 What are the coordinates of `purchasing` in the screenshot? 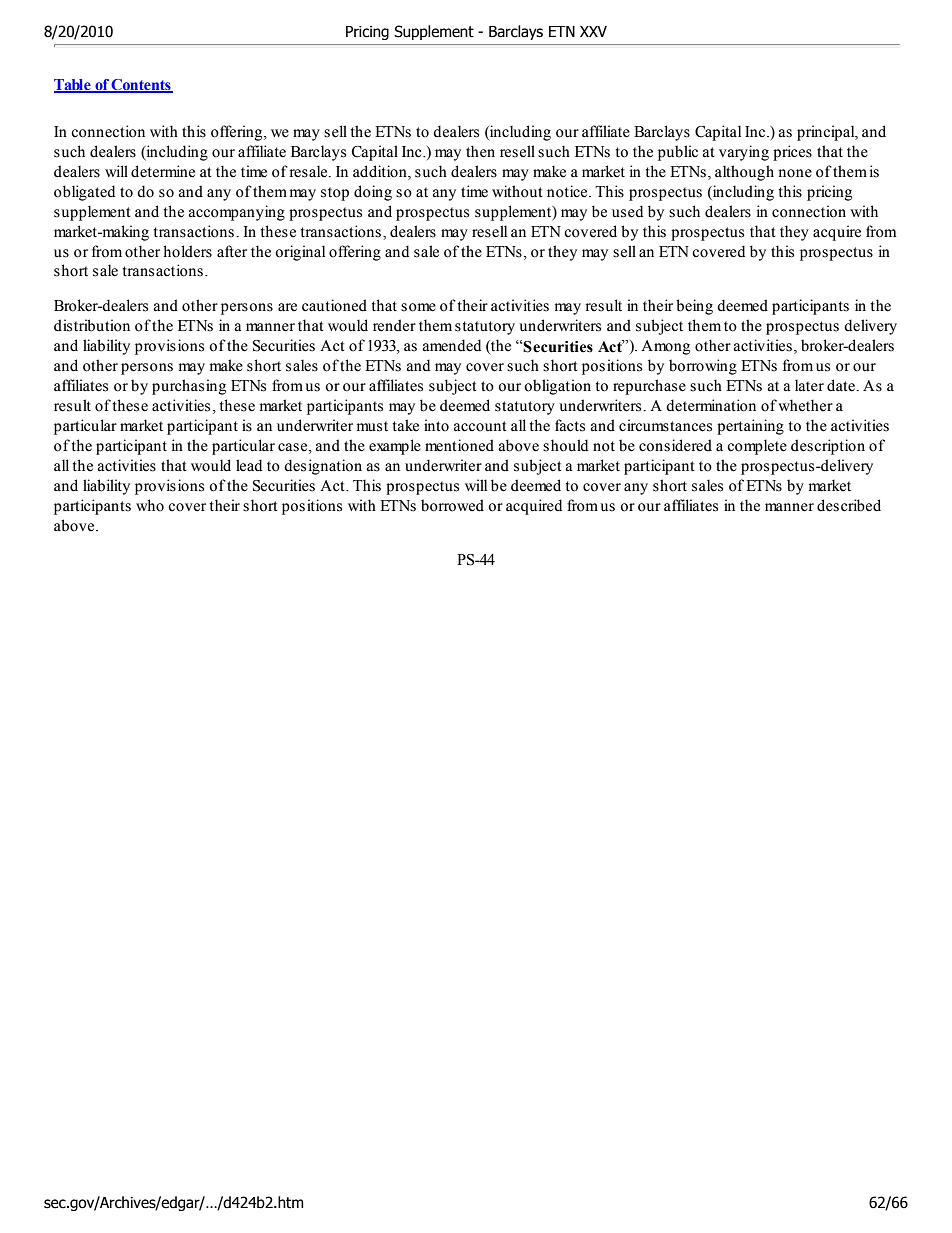 It's located at (189, 387).
